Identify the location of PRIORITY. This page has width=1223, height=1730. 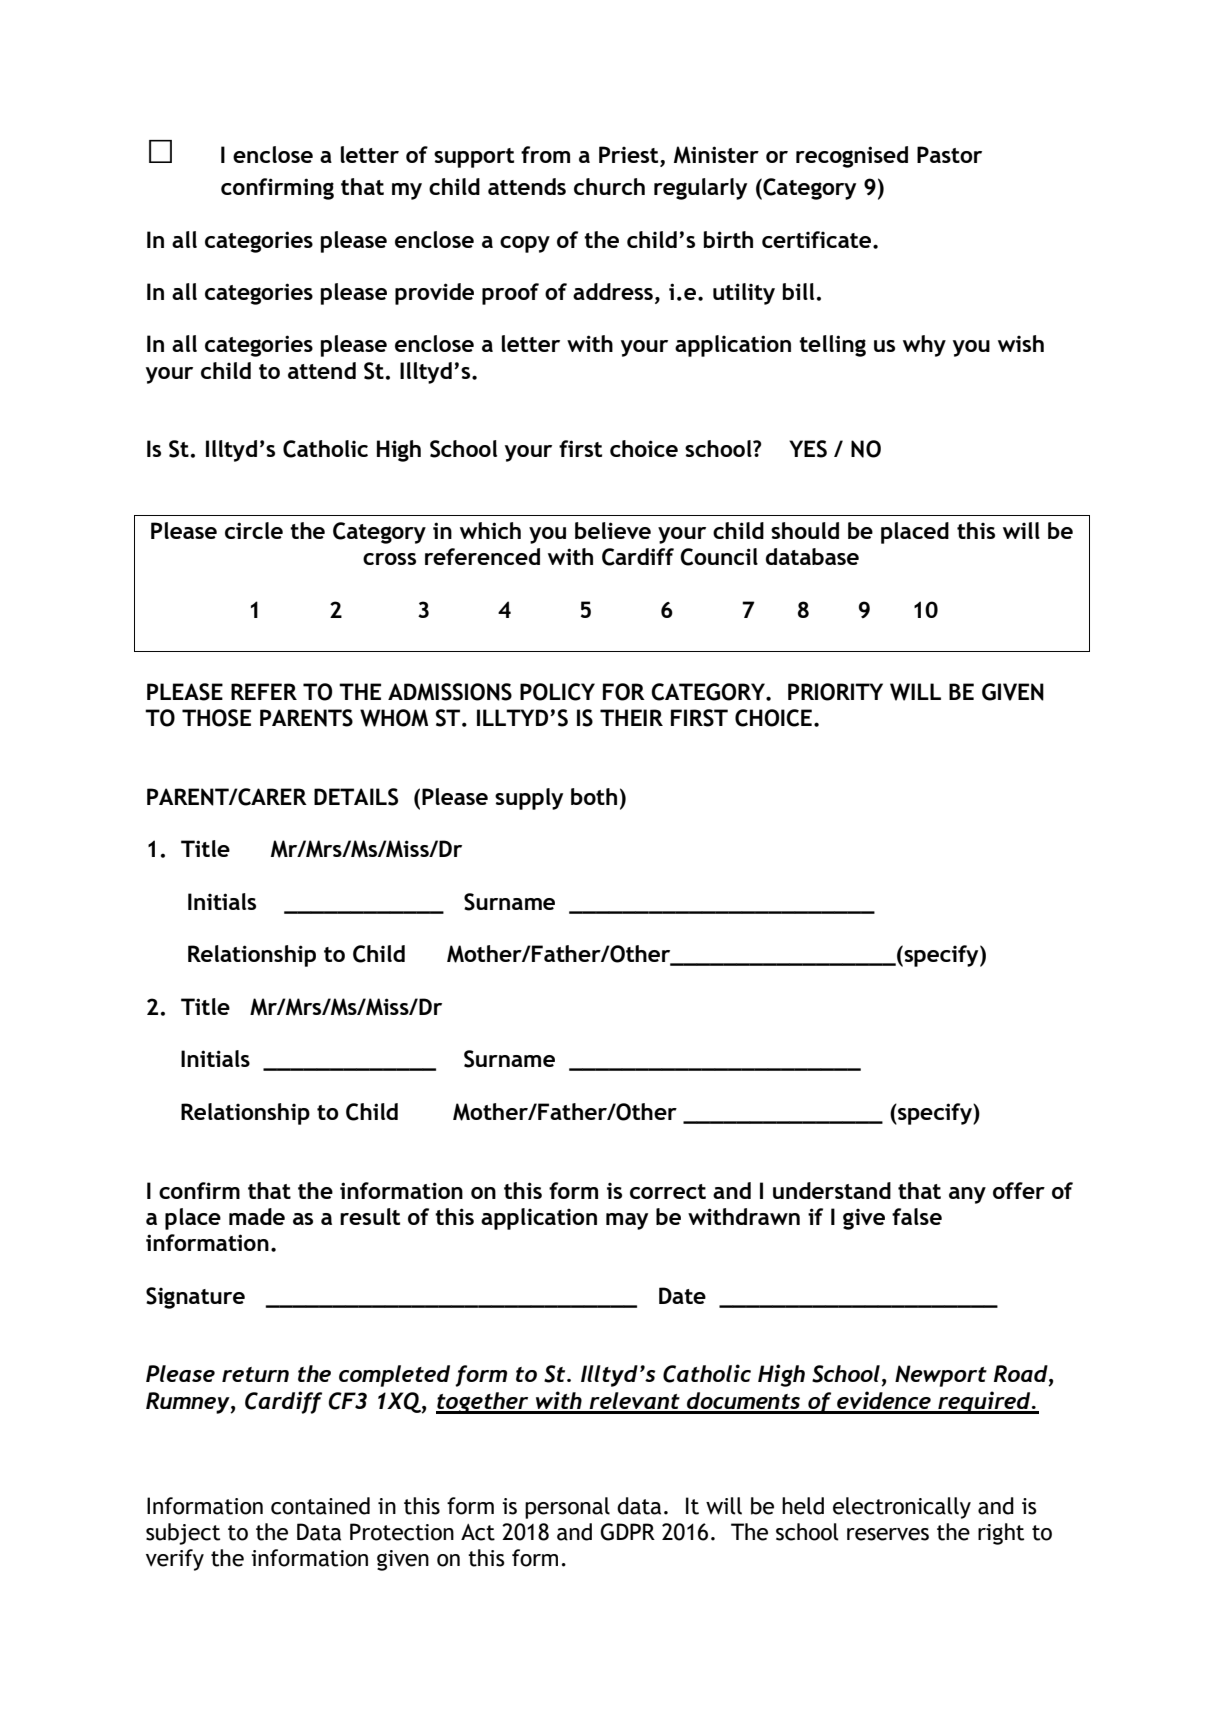
(835, 692).
